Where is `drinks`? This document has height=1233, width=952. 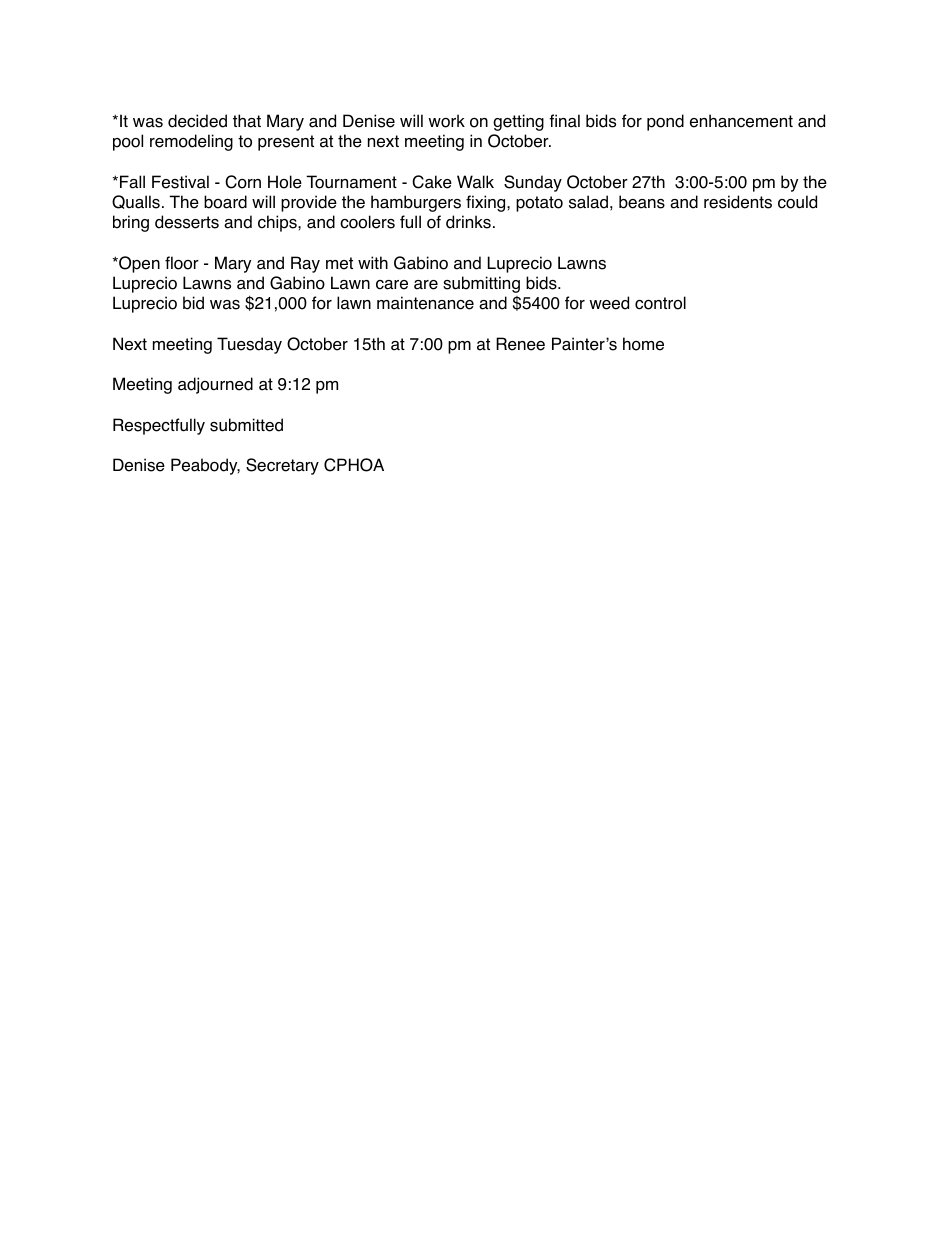
drinks is located at coordinates (468, 222).
